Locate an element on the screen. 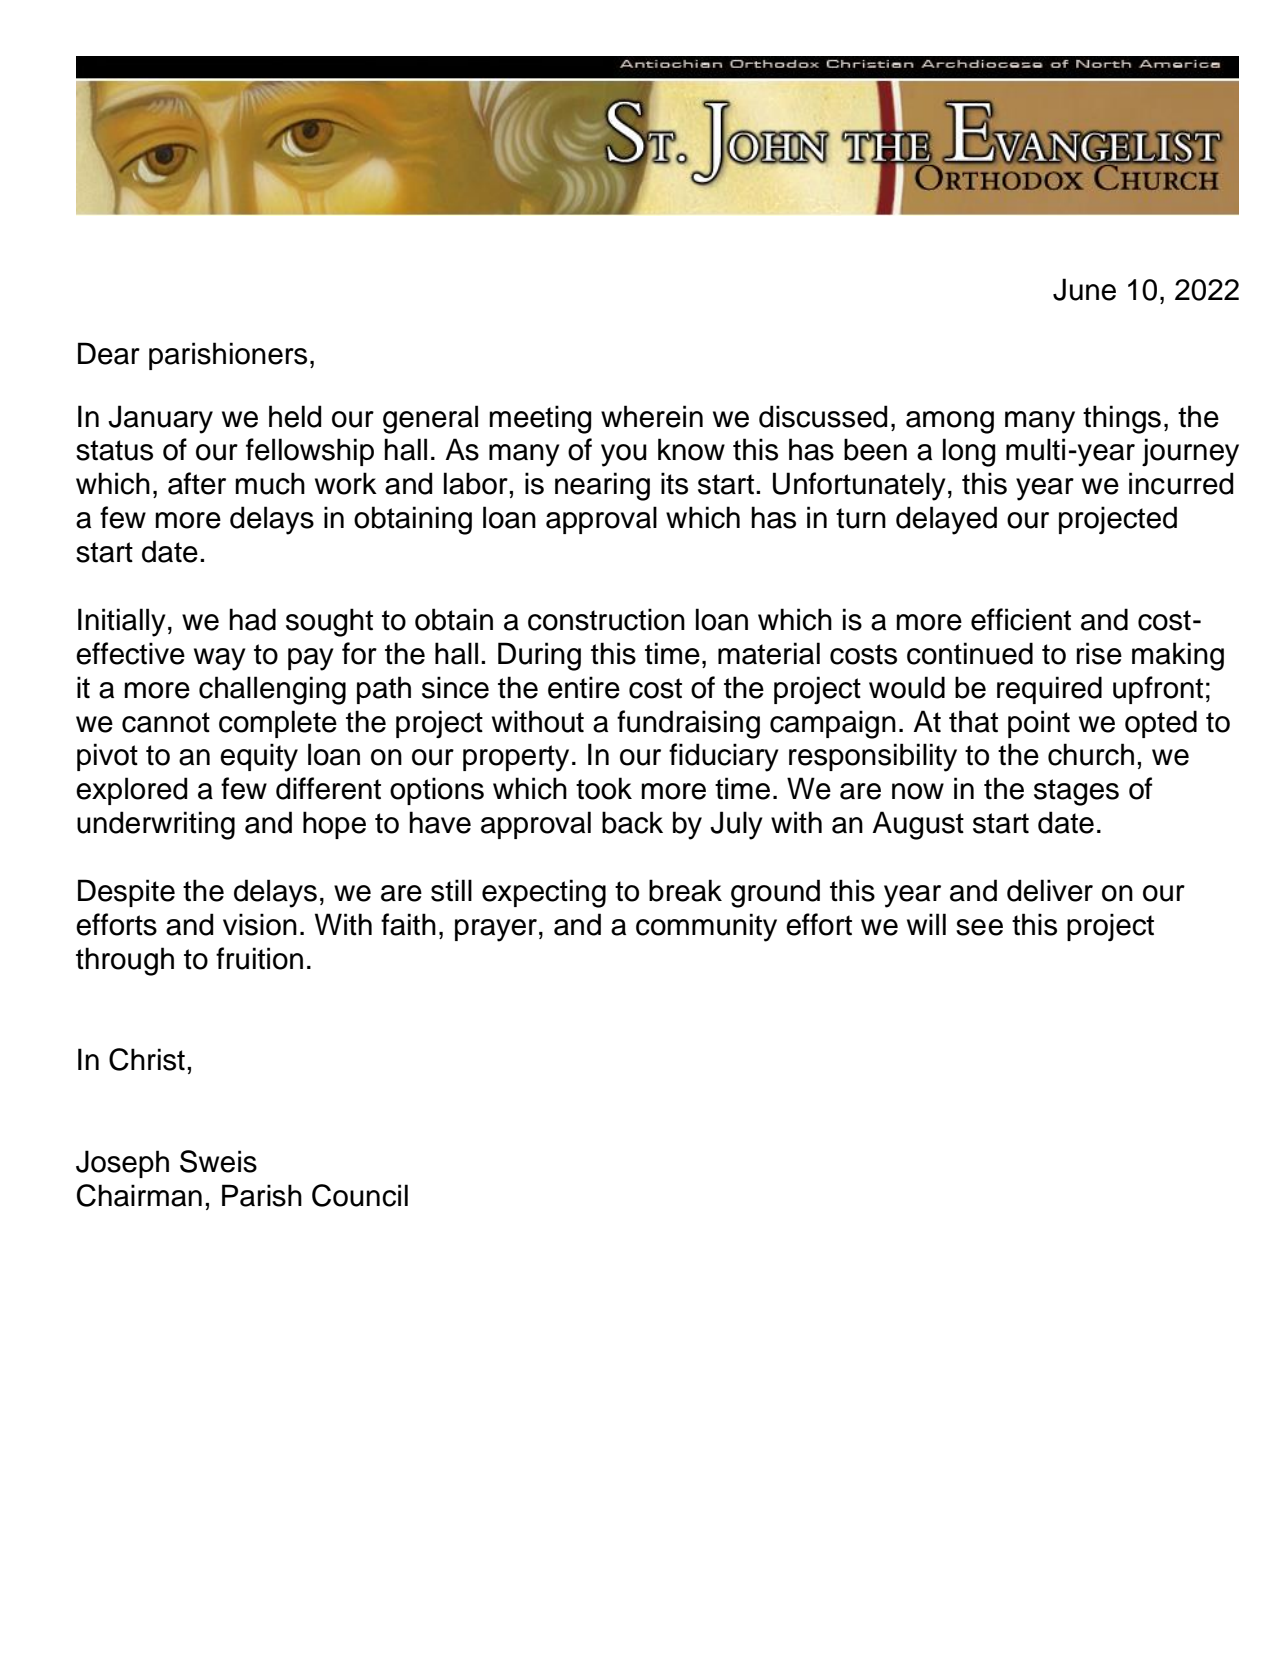 The width and height of the screenshot is (1287, 1666). church is located at coordinates (1091, 754).
